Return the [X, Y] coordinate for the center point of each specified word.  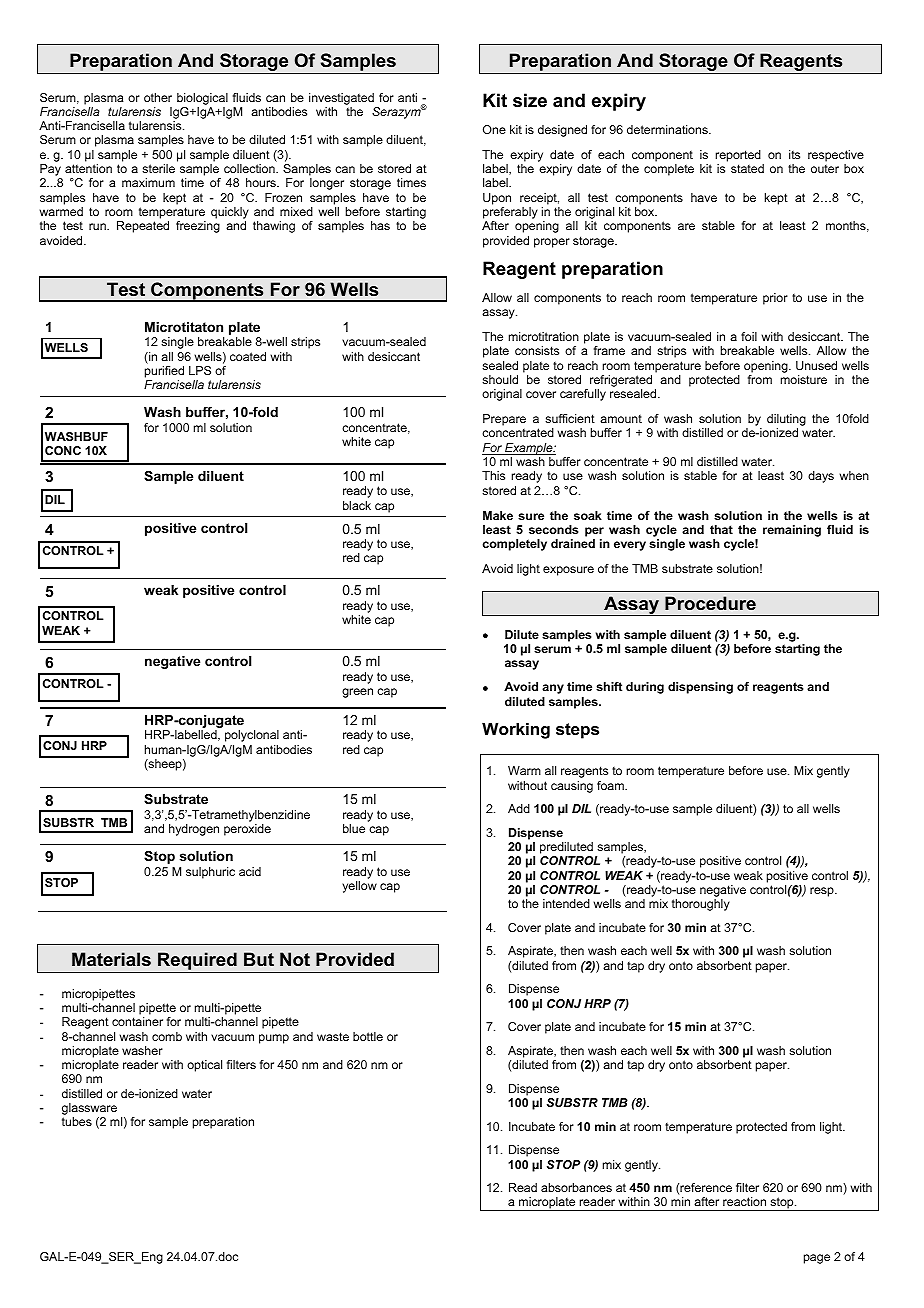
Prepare [504, 421]
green [357, 693]
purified [164, 372]
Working [516, 730]
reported [738, 156]
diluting [786, 421]
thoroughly [701, 905]
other [158, 97]
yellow [359, 887]
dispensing [700, 688]
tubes [77, 1121]
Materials [111, 959]
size [530, 100]
